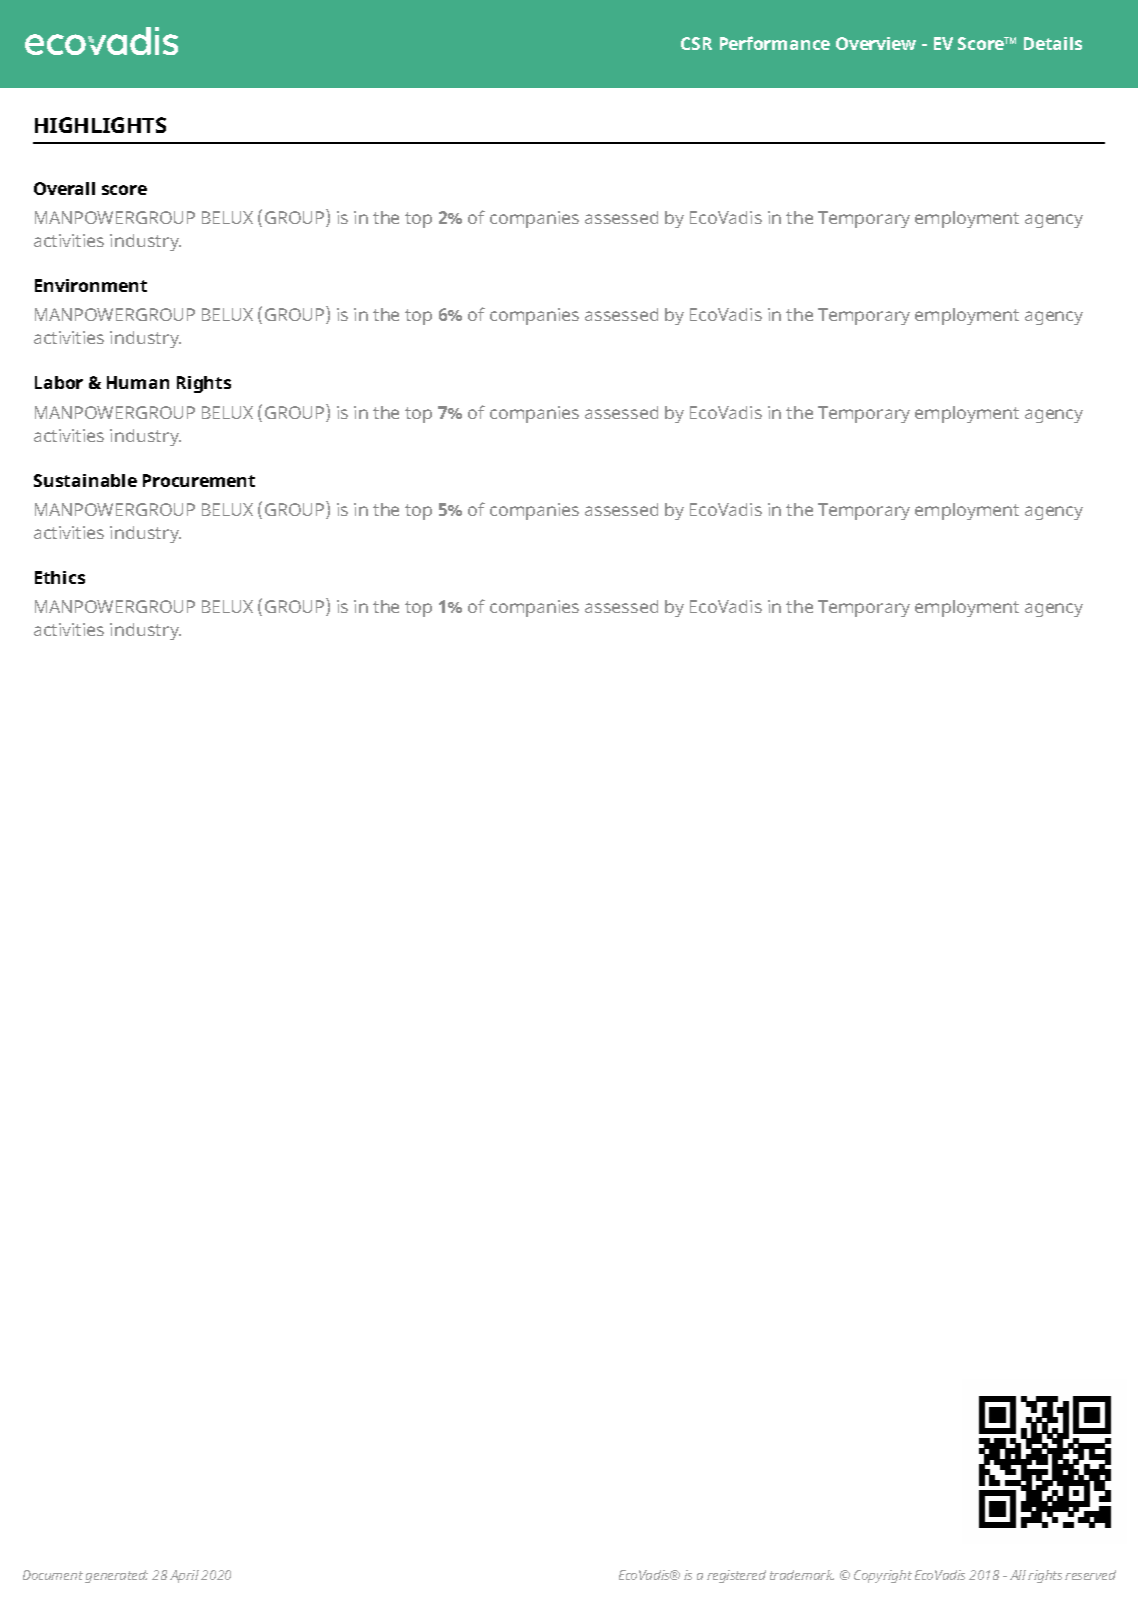  Describe the element at coordinates (53, 1575) in the screenshot. I see `Document` at that location.
